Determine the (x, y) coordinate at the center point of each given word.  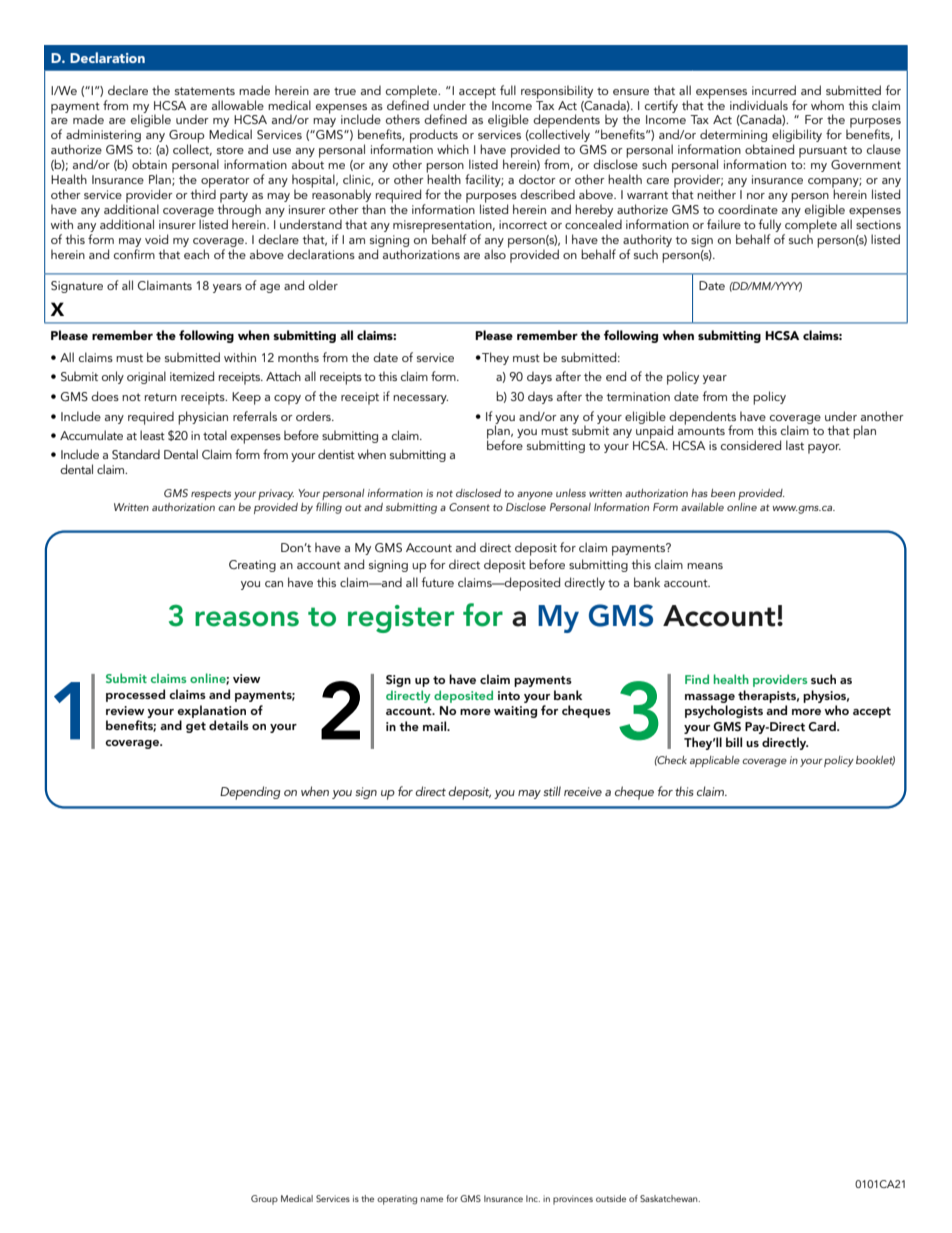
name (432, 1199)
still (552, 791)
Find (697, 679)
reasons (247, 619)
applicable (715, 761)
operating (397, 1200)
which (453, 149)
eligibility (797, 137)
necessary (420, 399)
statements (205, 91)
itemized (192, 376)
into (509, 695)
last (795, 445)
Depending (250, 793)
